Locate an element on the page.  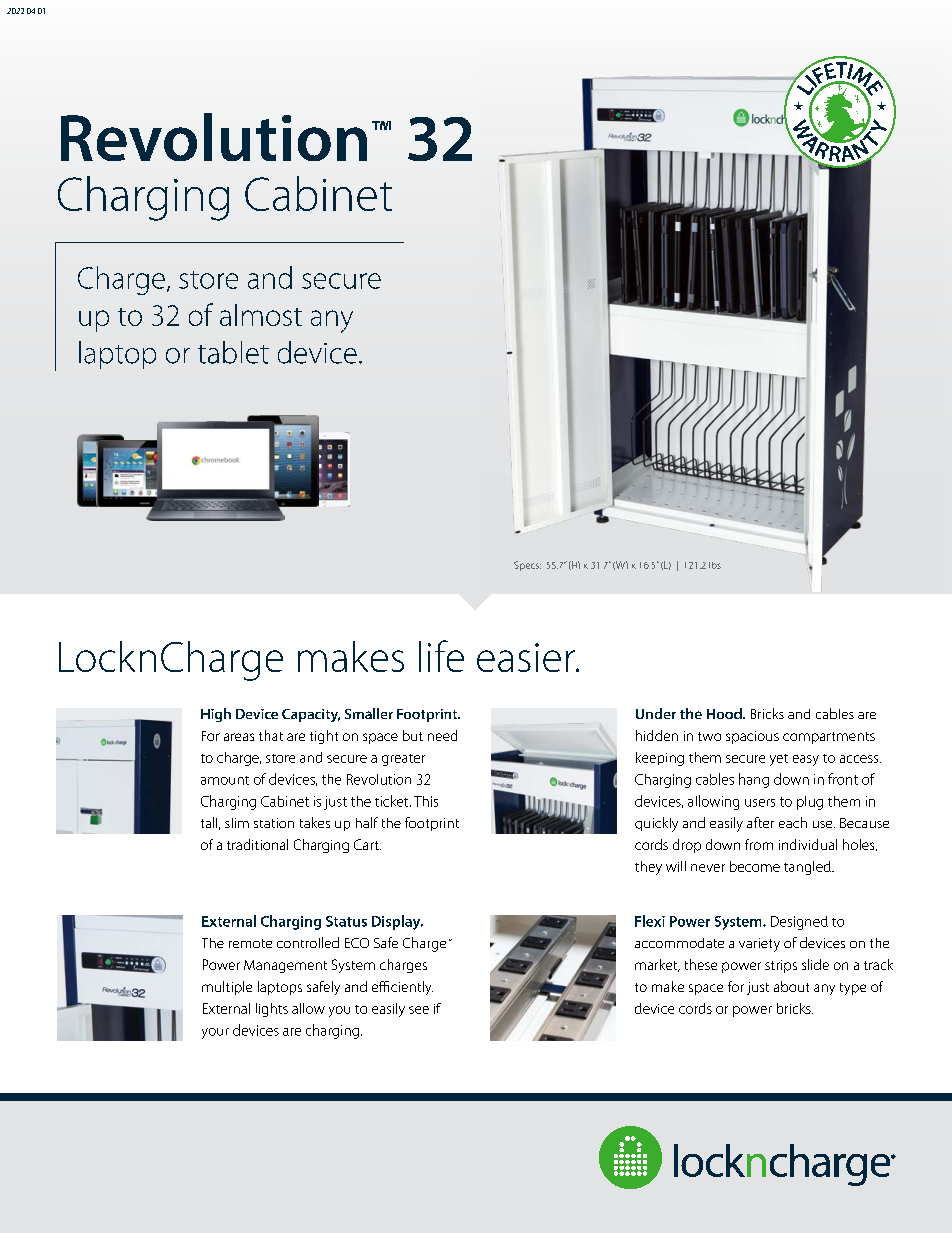
about is located at coordinates (791, 986).
